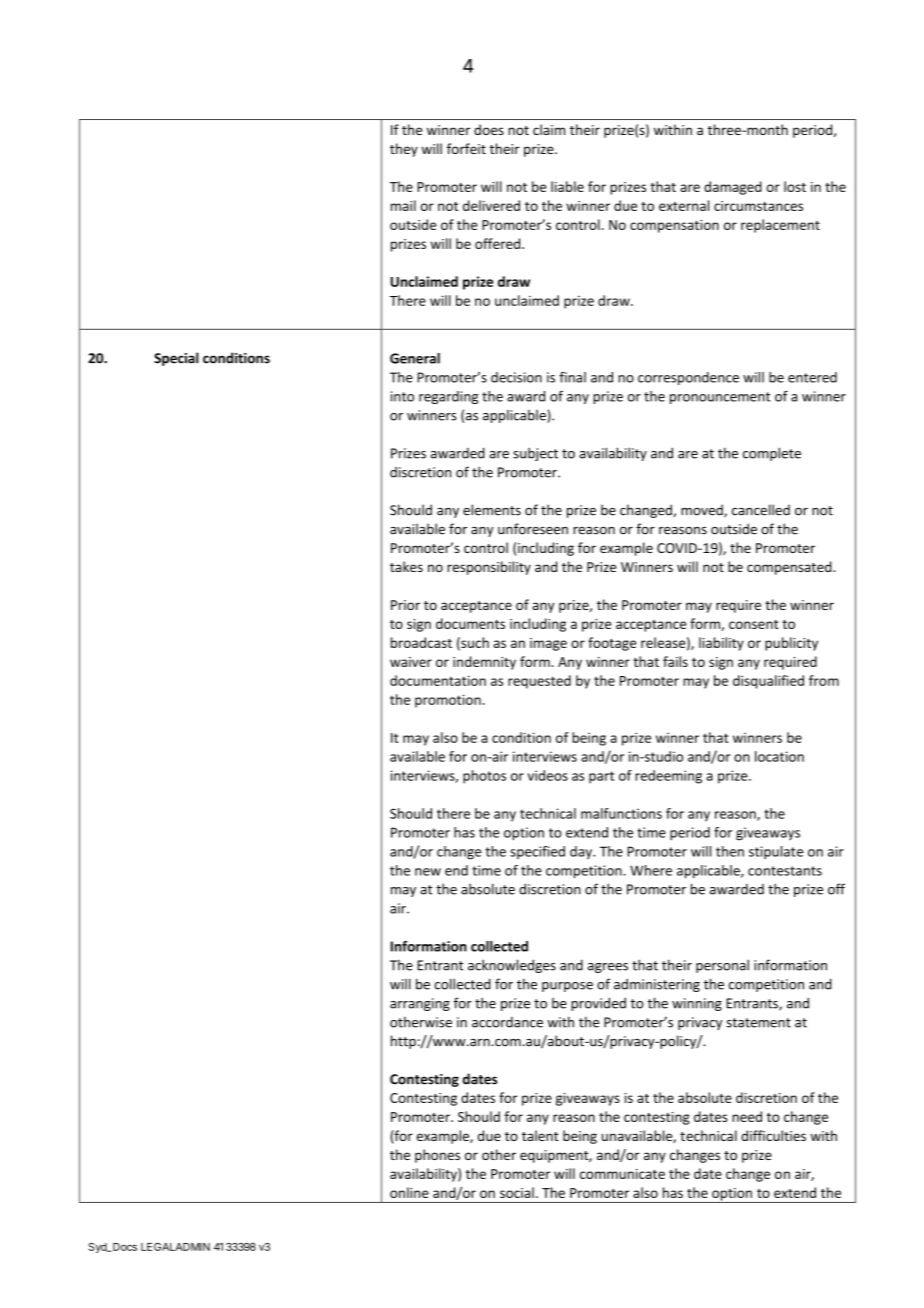 The image size is (924, 1308). I want to click on arranging, so click(420, 1004).
